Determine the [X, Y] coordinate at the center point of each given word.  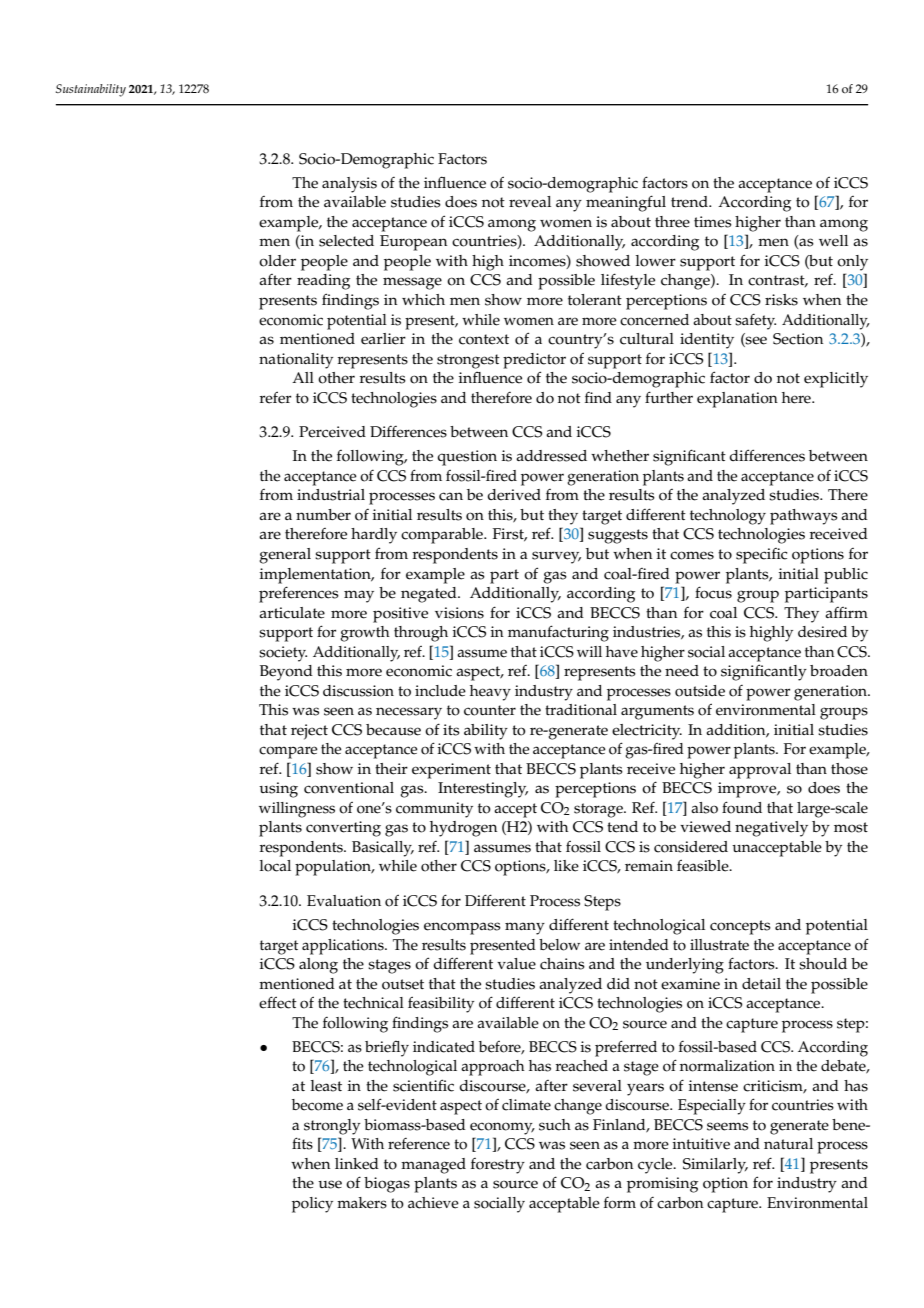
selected [346, 241]
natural [788, 1143]
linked [357, 1164]
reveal [530, 202]
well [833, 241]
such [555, 1125]
